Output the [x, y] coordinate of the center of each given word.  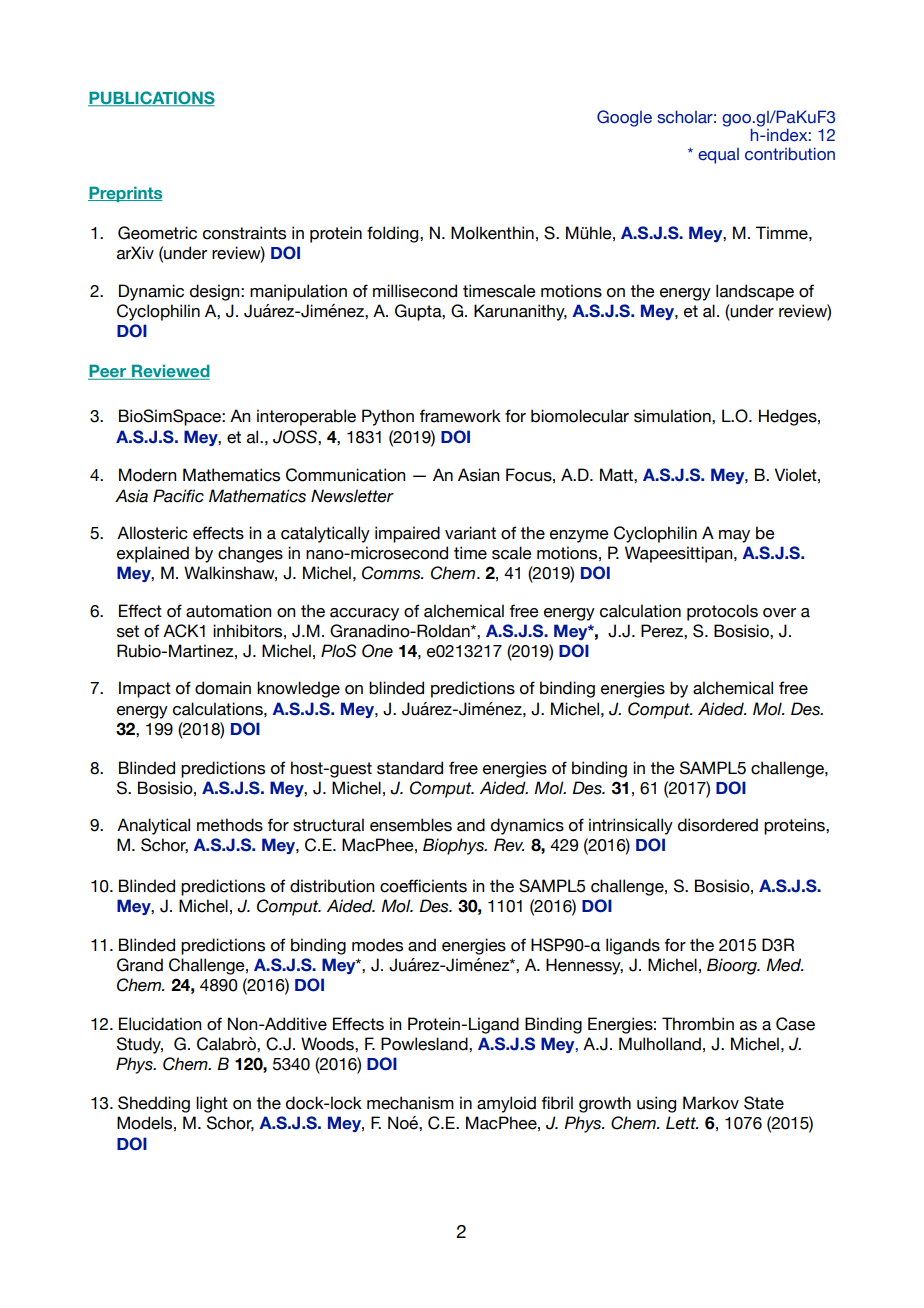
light [212, 1104]
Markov [711, 1103]
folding [394, 234]
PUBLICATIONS [151, 98]
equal [718, 156]
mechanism [410, 1103]
